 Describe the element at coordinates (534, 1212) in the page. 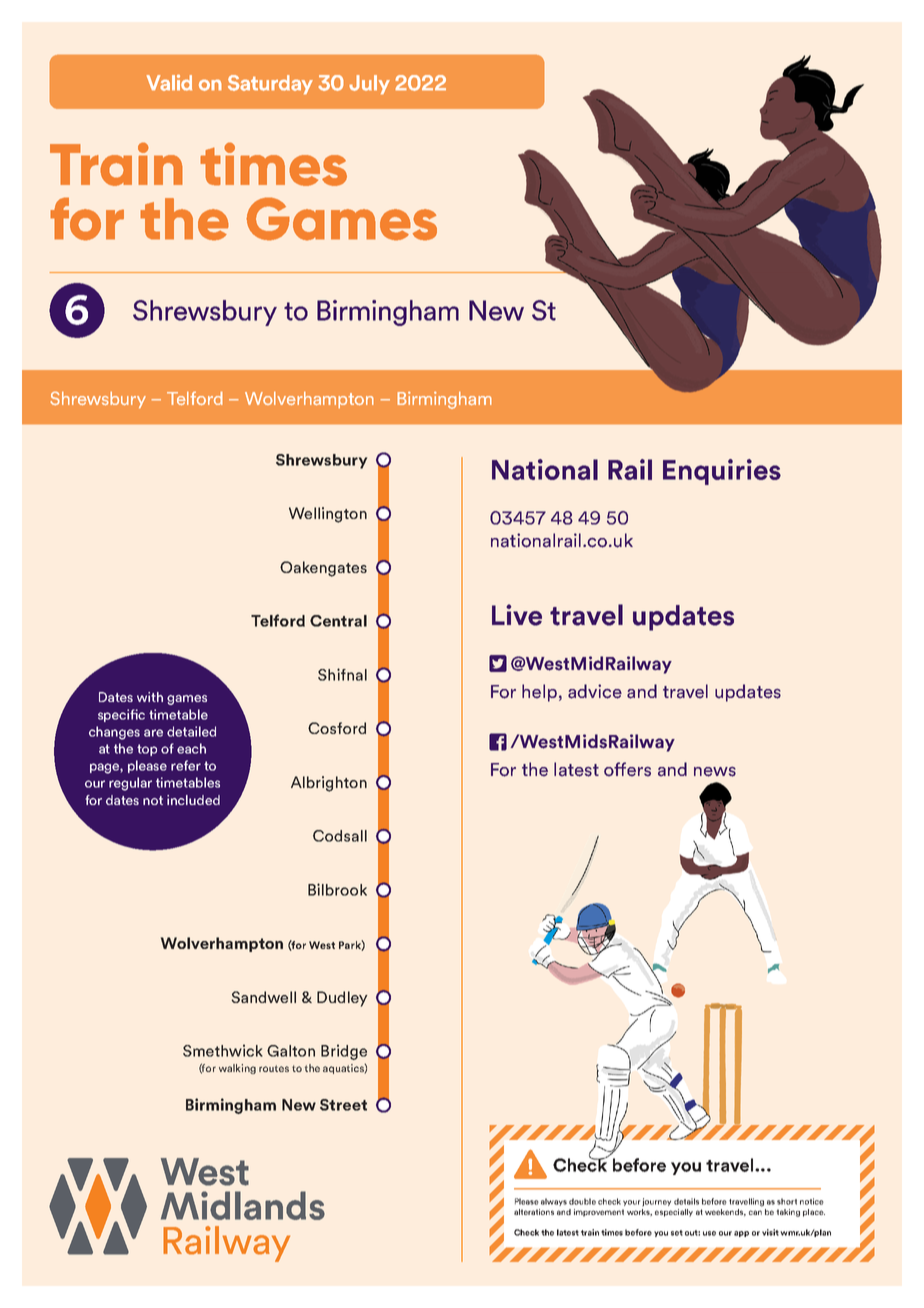

I see `alterations` at that location.
